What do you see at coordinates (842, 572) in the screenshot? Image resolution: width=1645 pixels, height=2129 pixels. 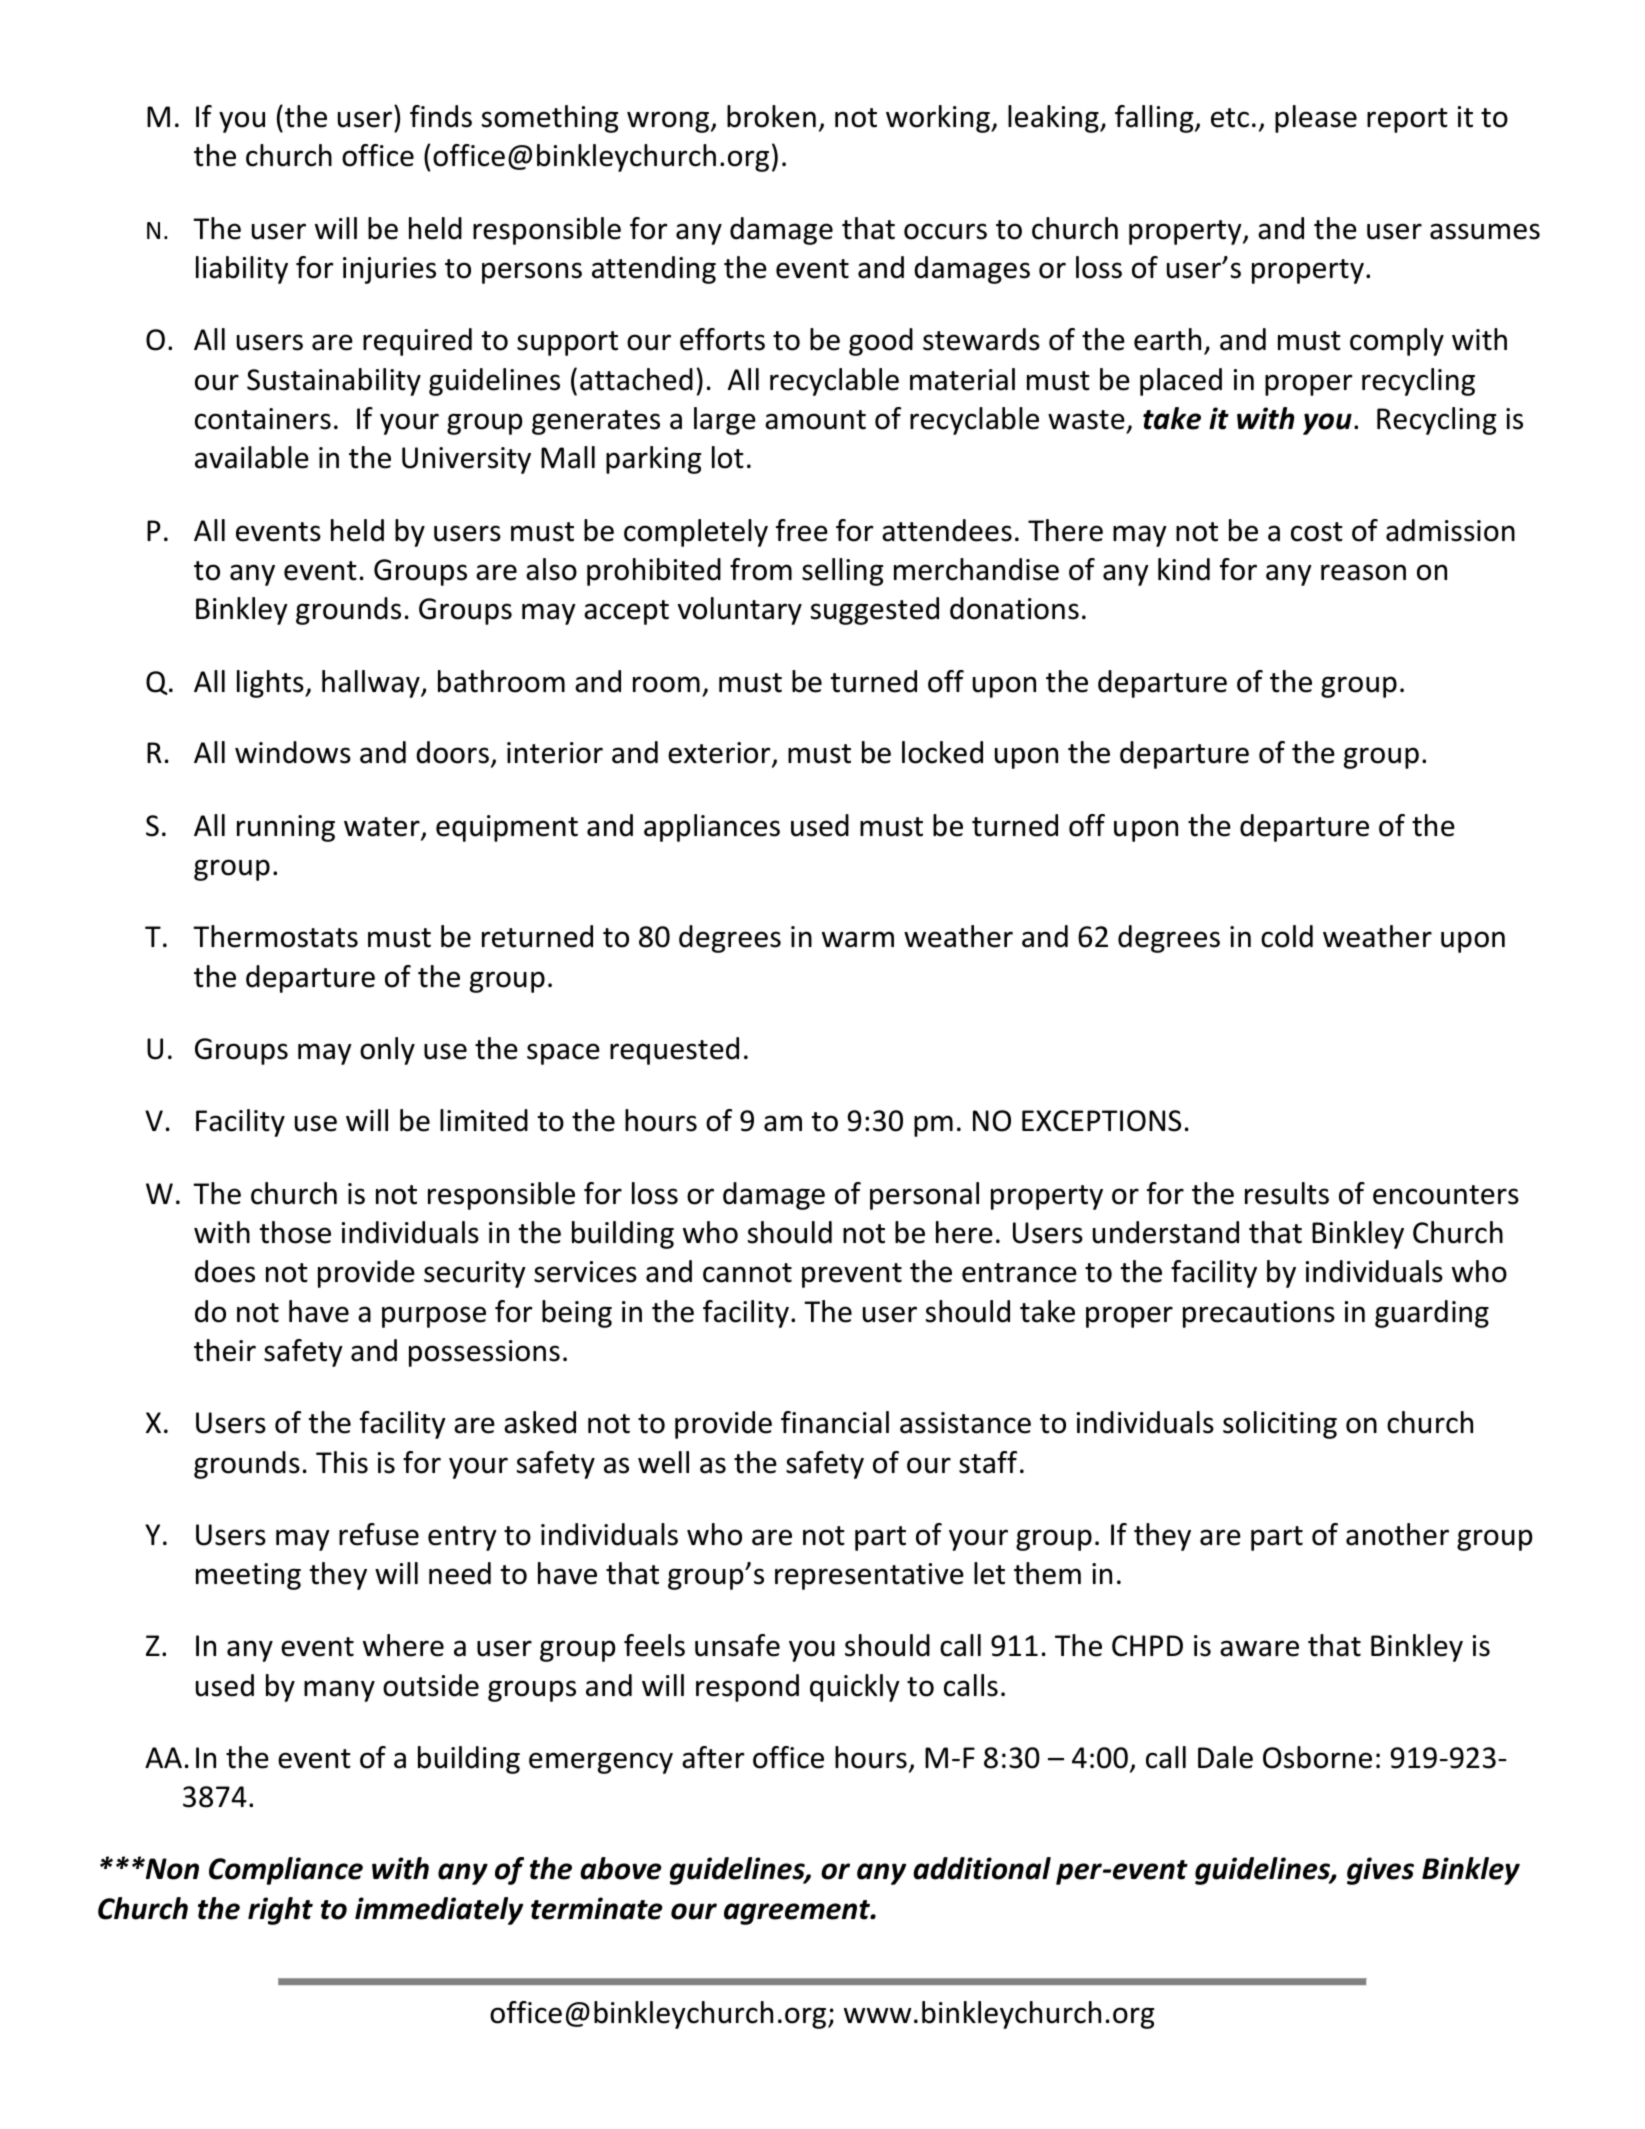 I see `selling` at bounding box center [842, 572].
